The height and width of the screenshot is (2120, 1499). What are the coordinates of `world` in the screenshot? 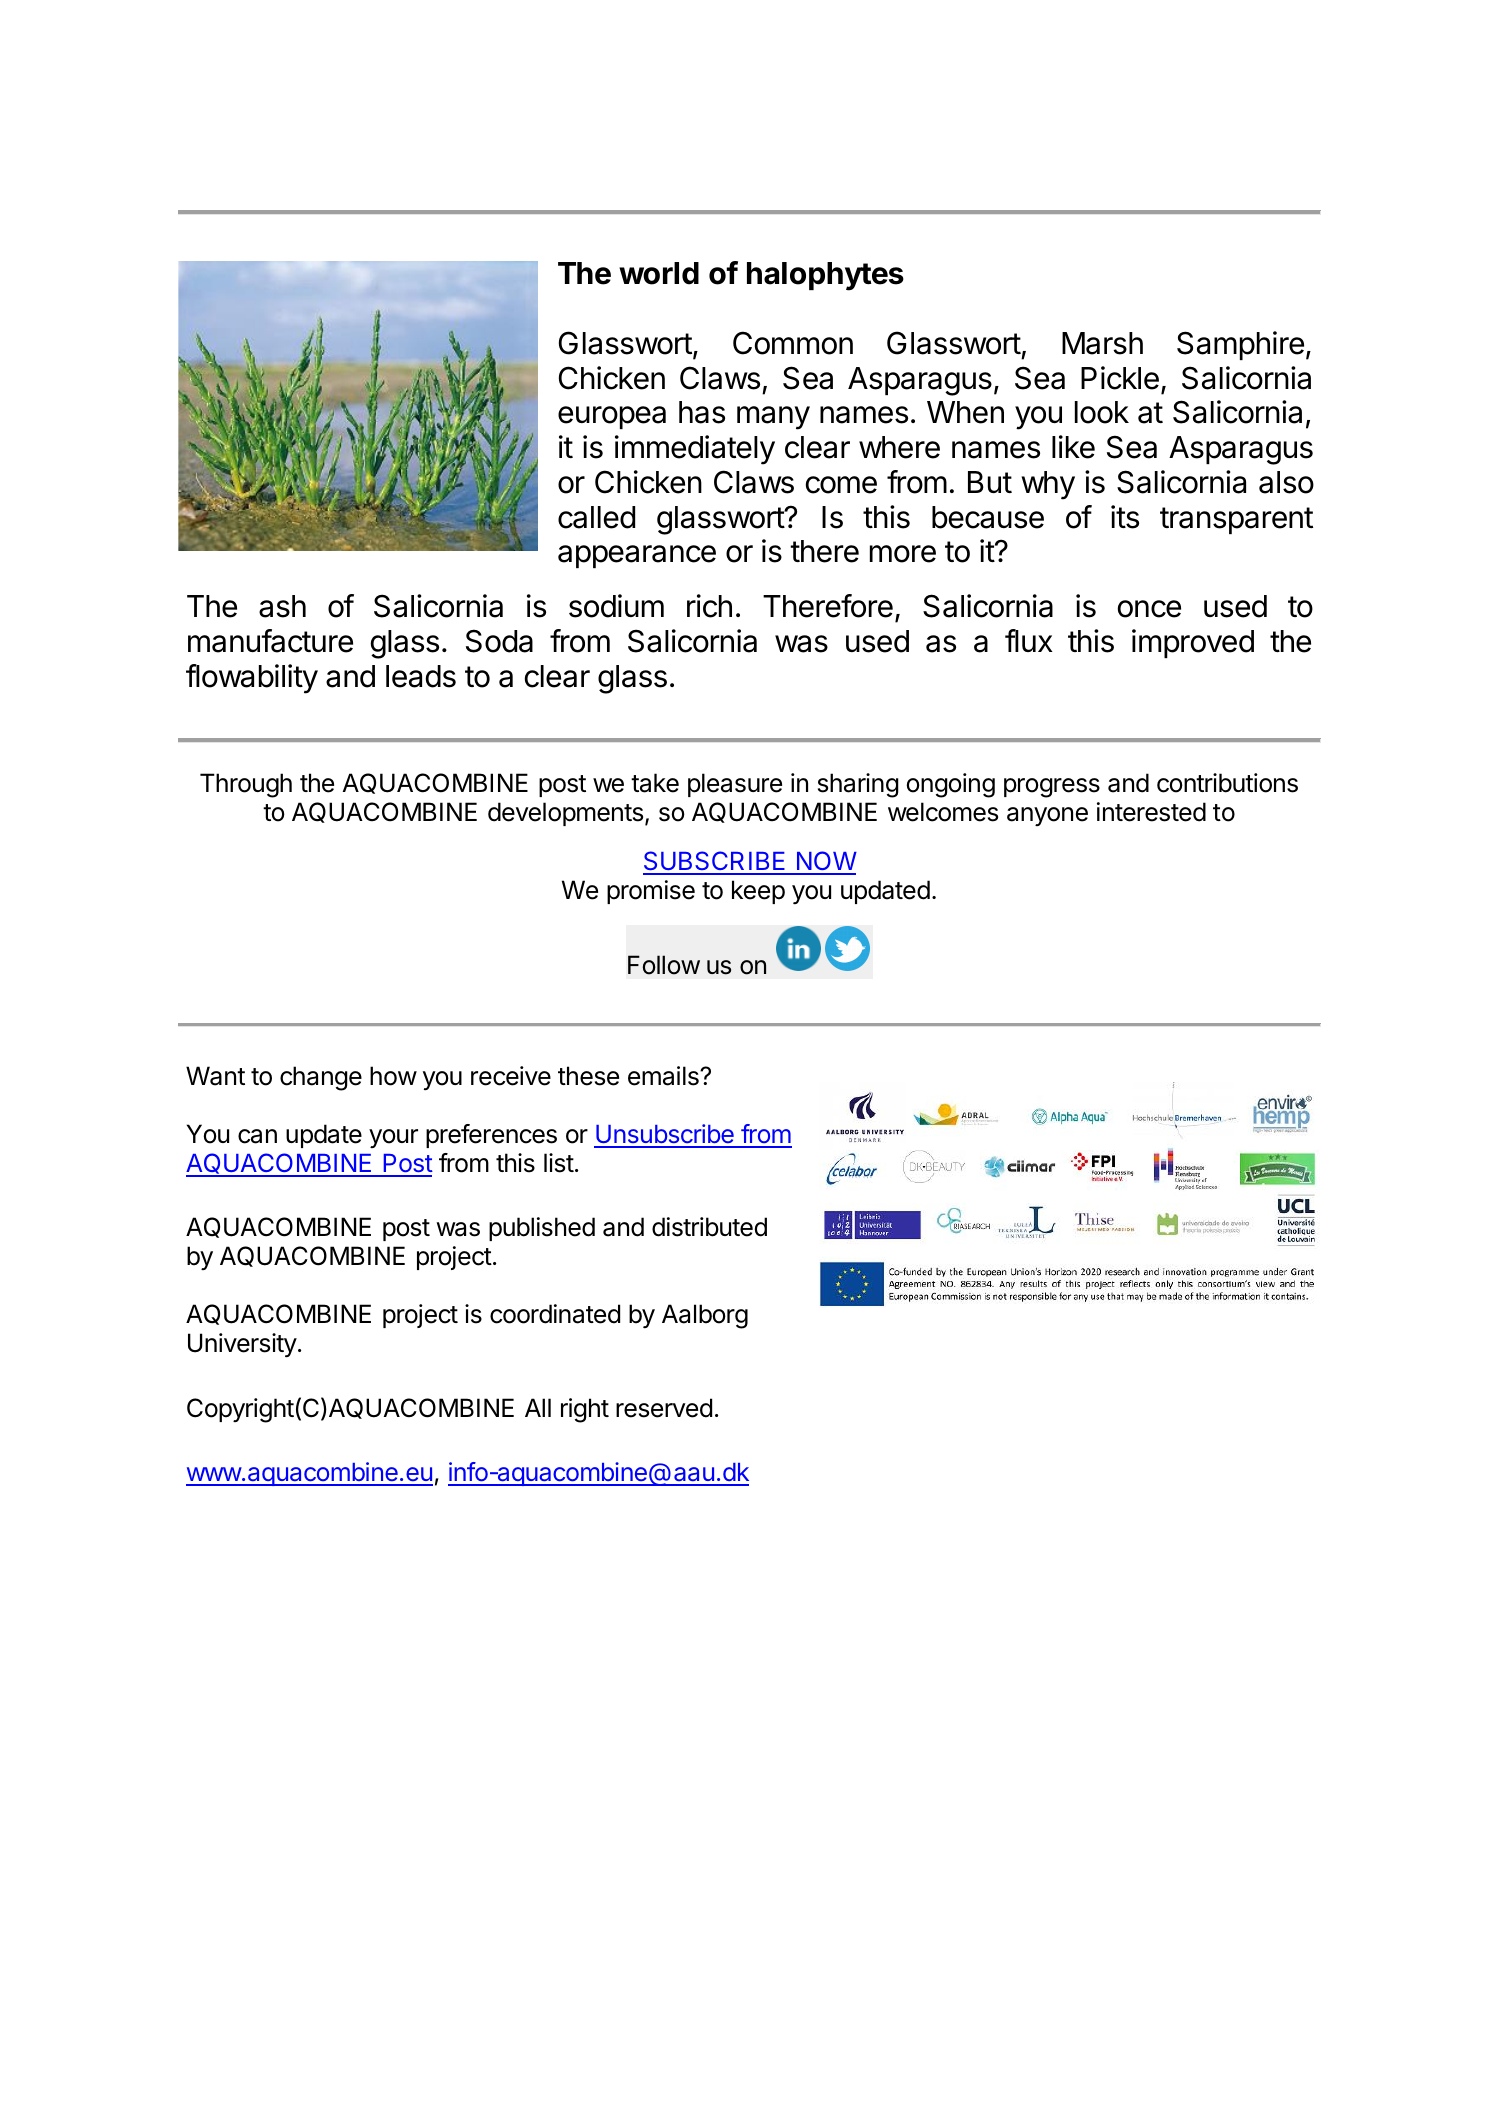 It's located at (659, 273).
